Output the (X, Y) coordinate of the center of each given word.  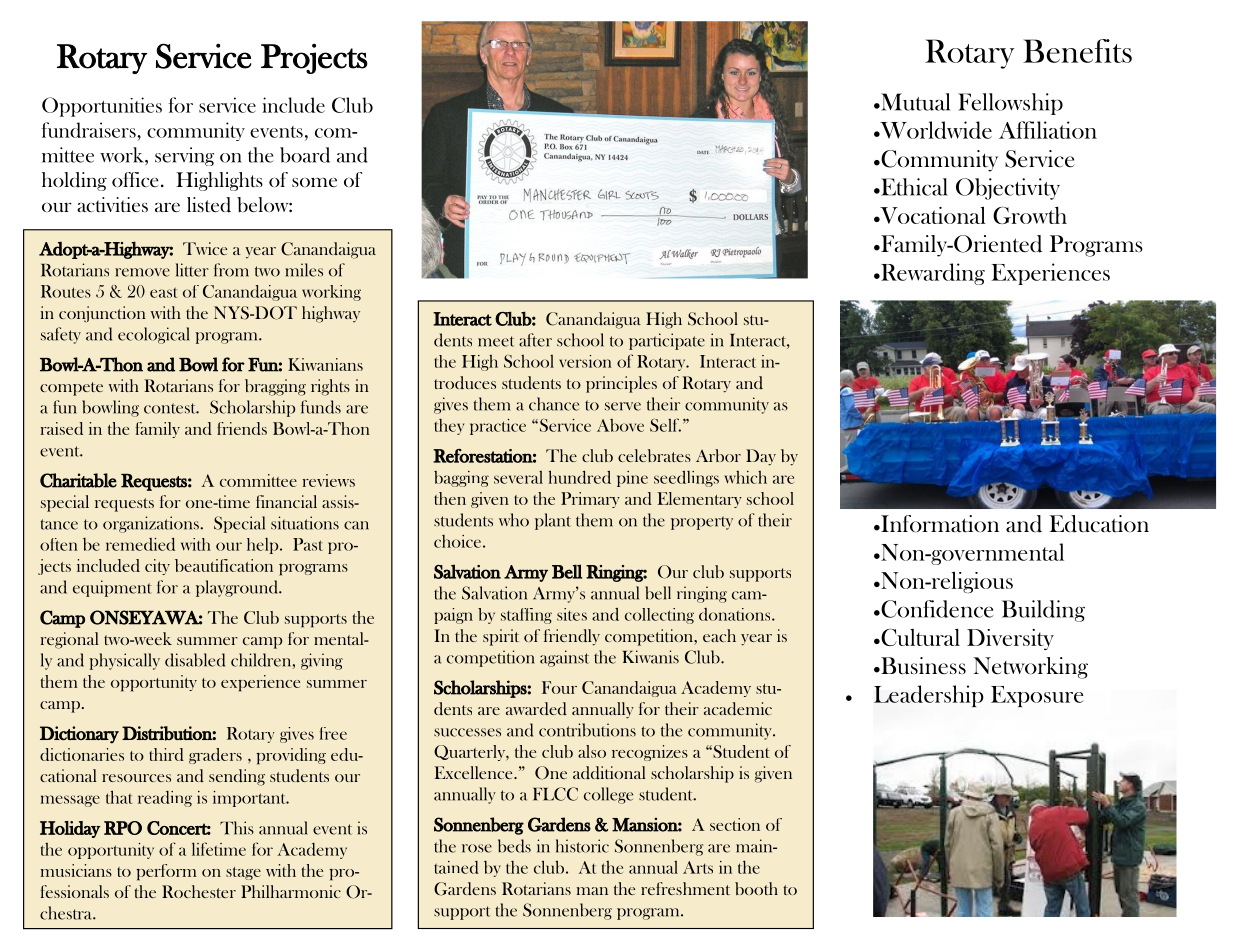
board (305, 155)
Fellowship (1010, 104)
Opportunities (102, 107)
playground (238, 588)
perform (166, 872)
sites (572, 614)
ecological (154, 335)
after (535, 340)
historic (582, 846)
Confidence (936, 609)
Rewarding (932, 274)
